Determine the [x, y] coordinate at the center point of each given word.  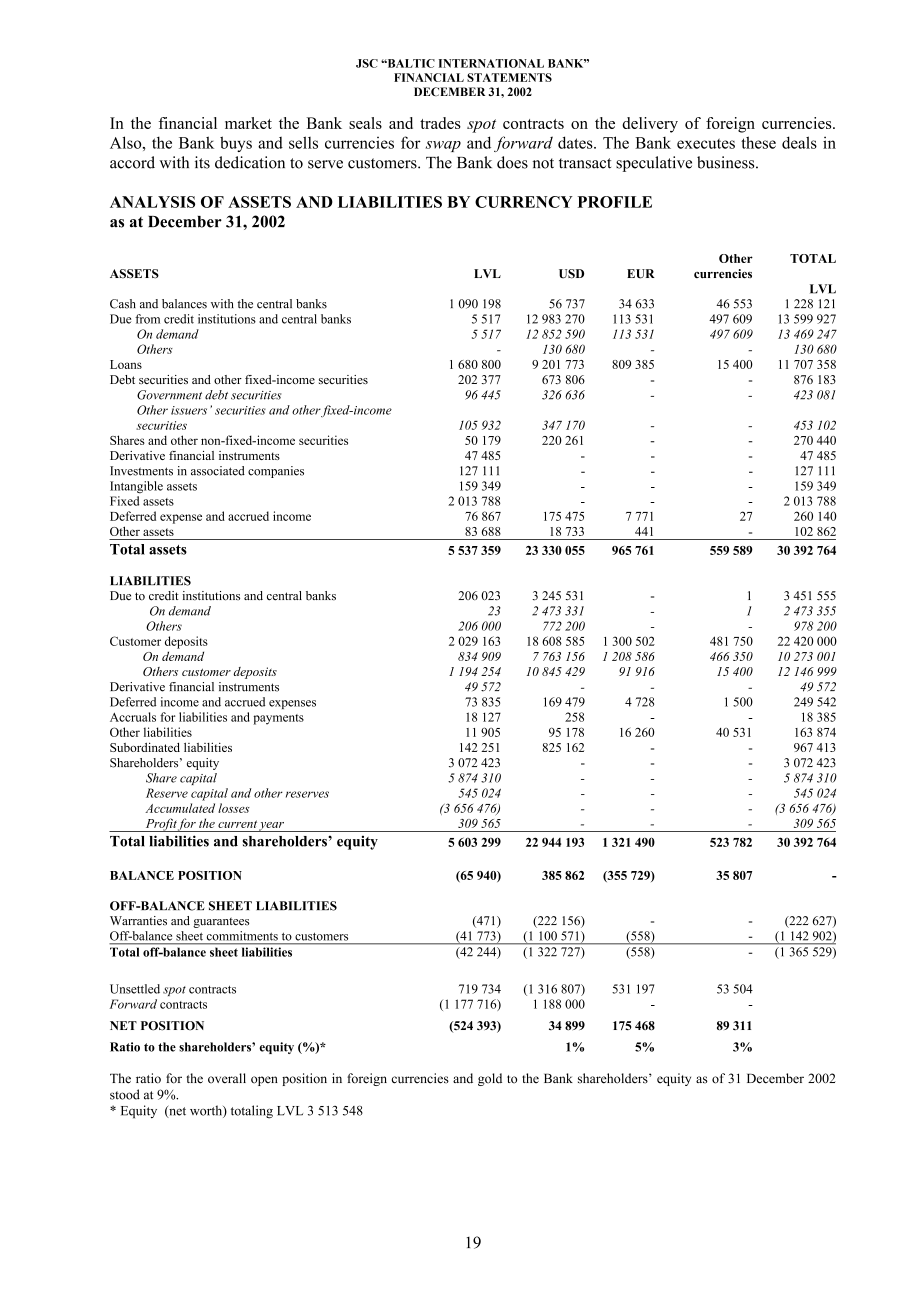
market [248, 123]
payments [278, 719]
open [264, 1081]
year [272, 827]
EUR [641, 274]
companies [276, 472]
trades [440, 123]
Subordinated [145, 747]
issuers [189, 410]
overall [227, 1078]
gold [490, 1079]
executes [706, 143]
